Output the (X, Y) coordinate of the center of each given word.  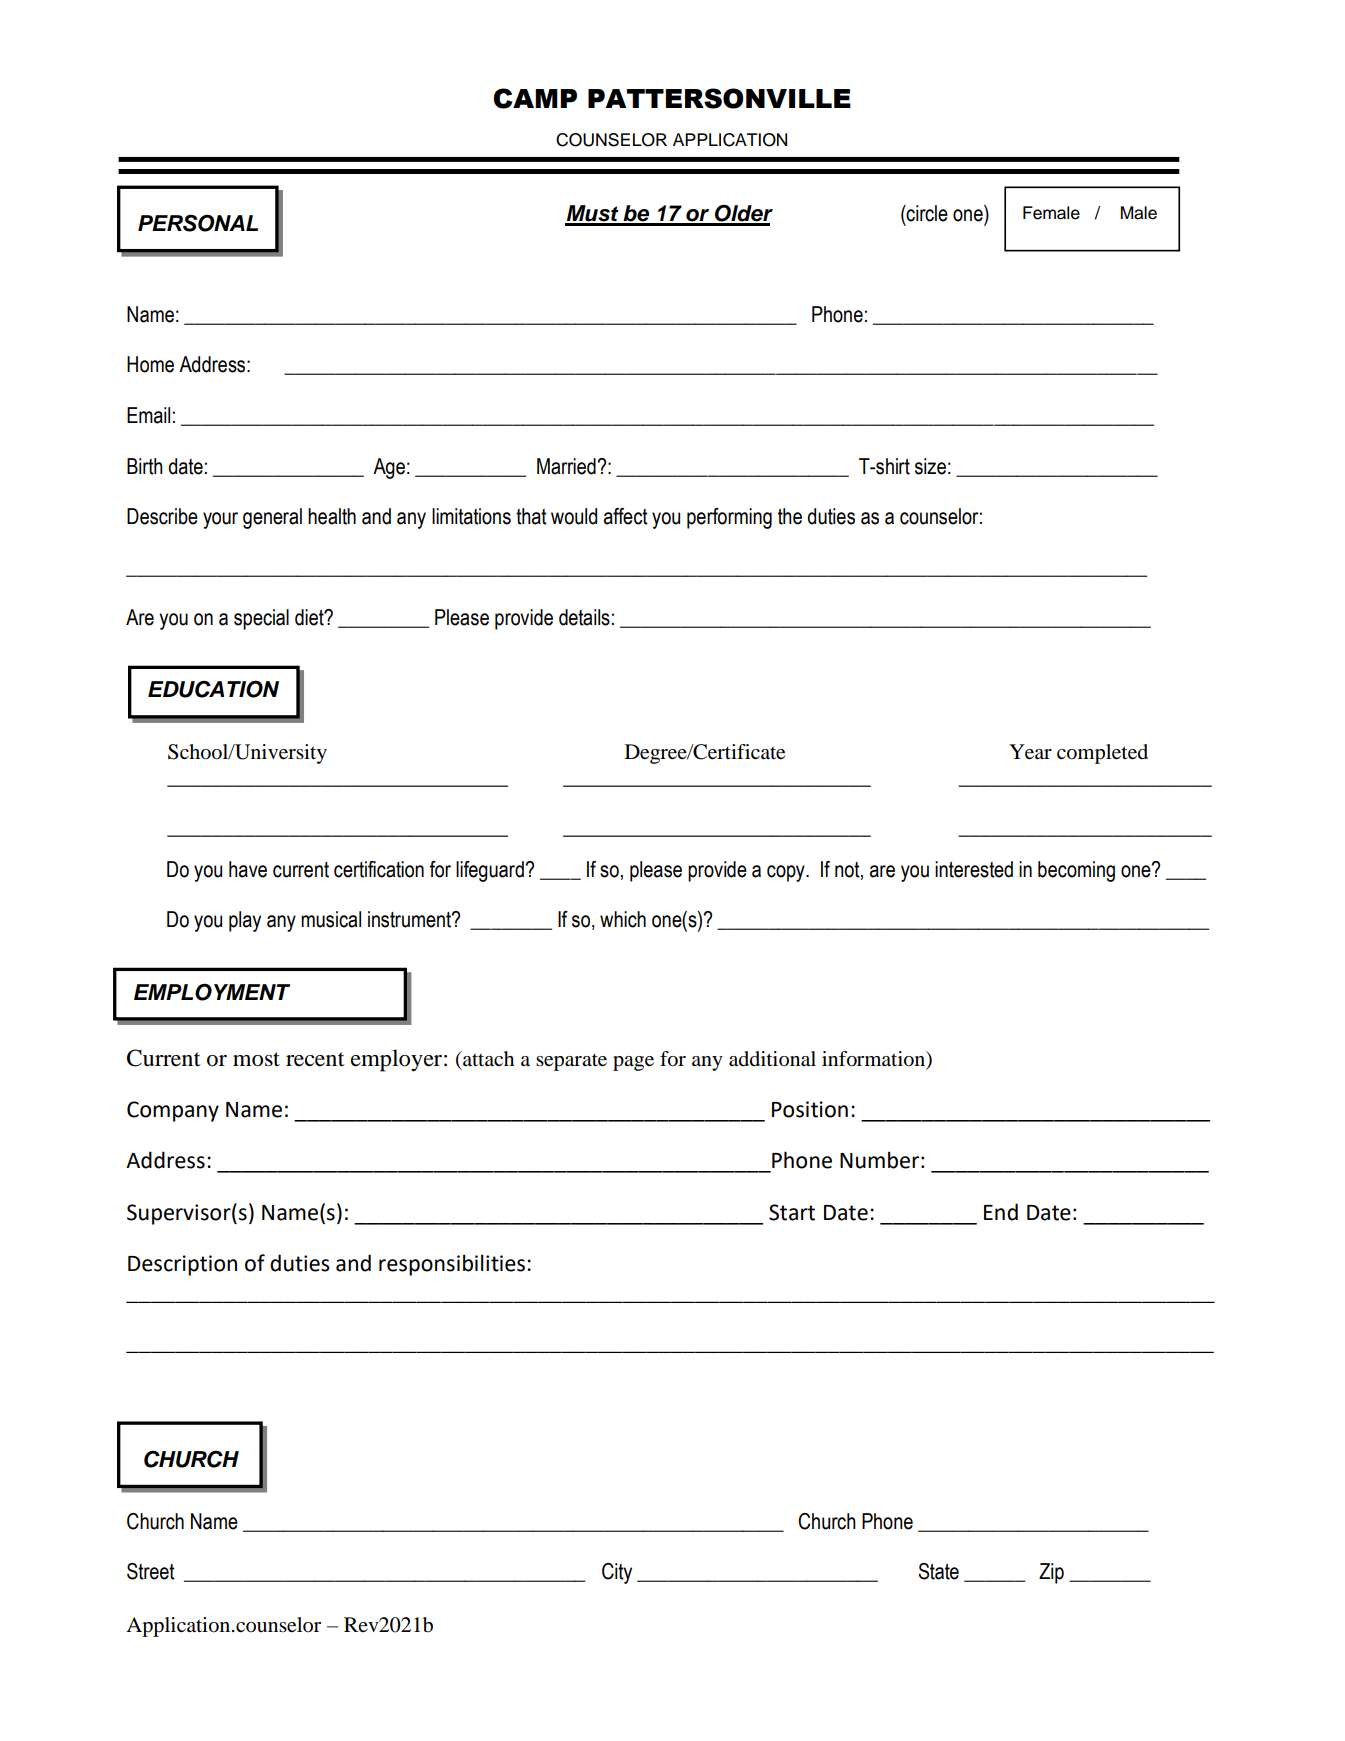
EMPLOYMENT (212, 992)
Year (1030, 752)
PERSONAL (198, 223)
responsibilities (452, 1265)
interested (974, 869)
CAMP (535, 98)
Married (567, 466)
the (790, 516)
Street (151, 1571)
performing (729, 518)
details (584, 617)
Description (182, 1265)
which (623, 919)
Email (148, 415)
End (1001, 1212)
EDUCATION (213, 689)
